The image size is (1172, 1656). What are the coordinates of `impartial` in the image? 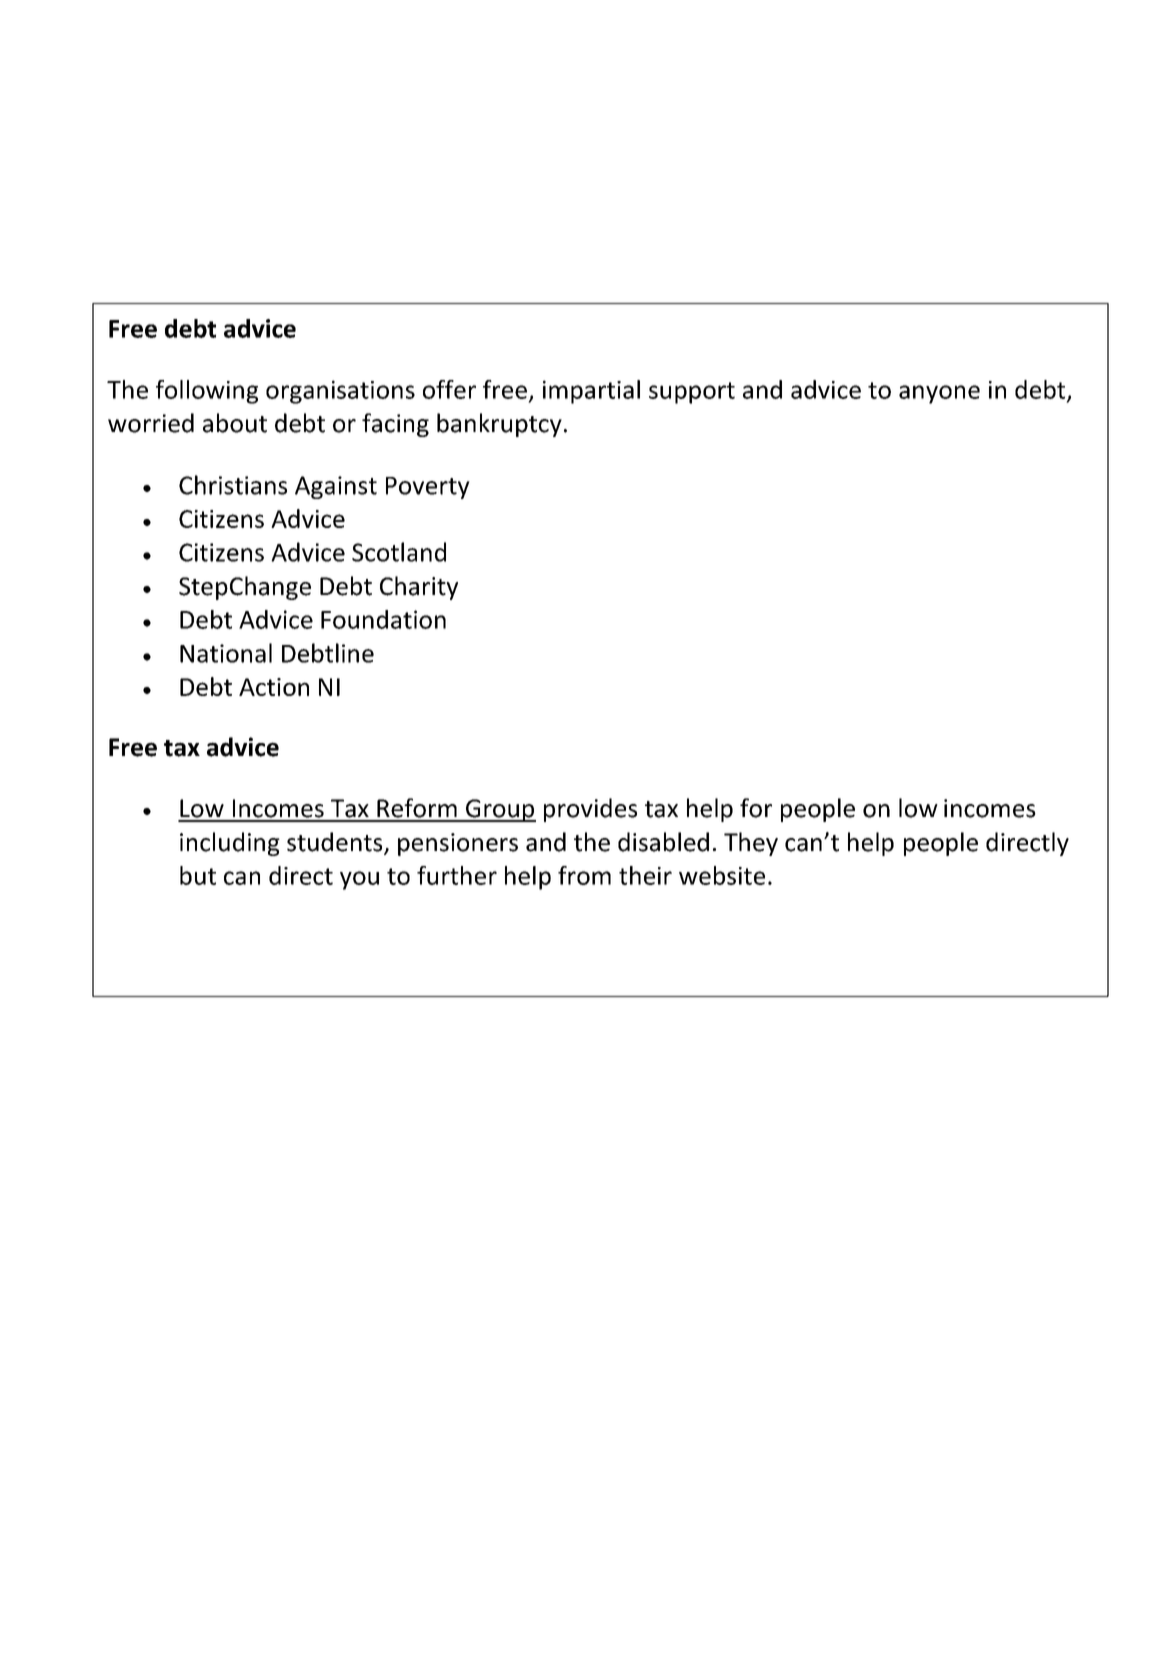 It's located at (591, 392).
